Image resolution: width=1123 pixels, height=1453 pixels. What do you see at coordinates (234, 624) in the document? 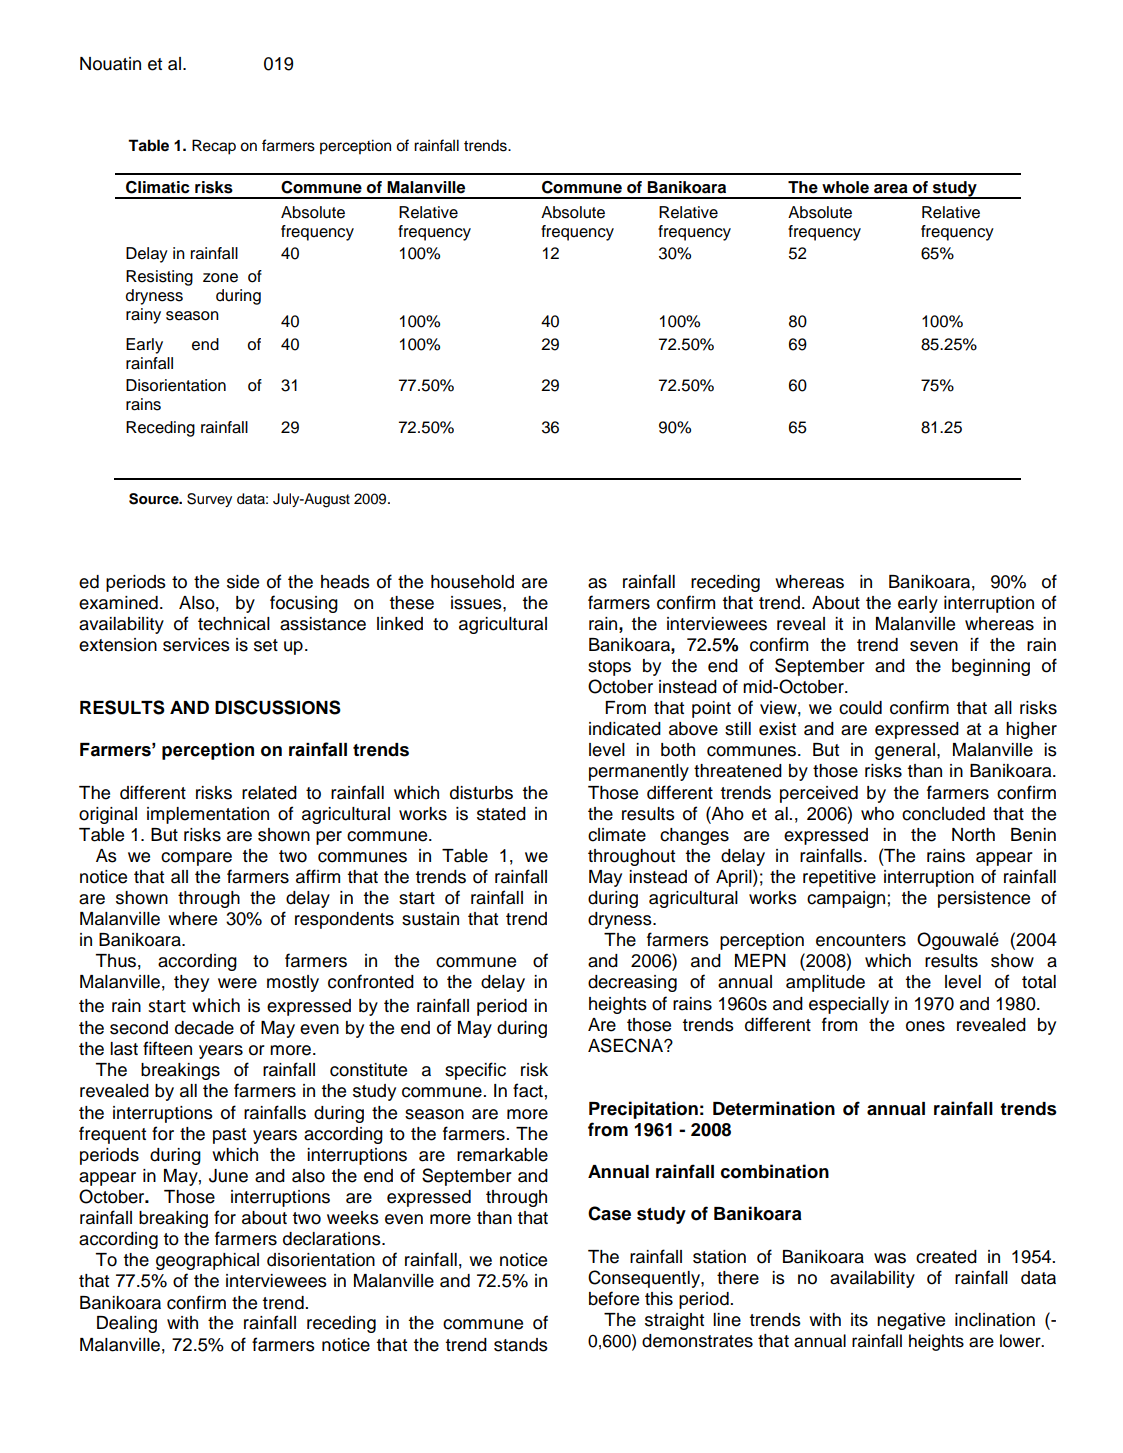
I see `technical` at bounding box center [234, 624].
